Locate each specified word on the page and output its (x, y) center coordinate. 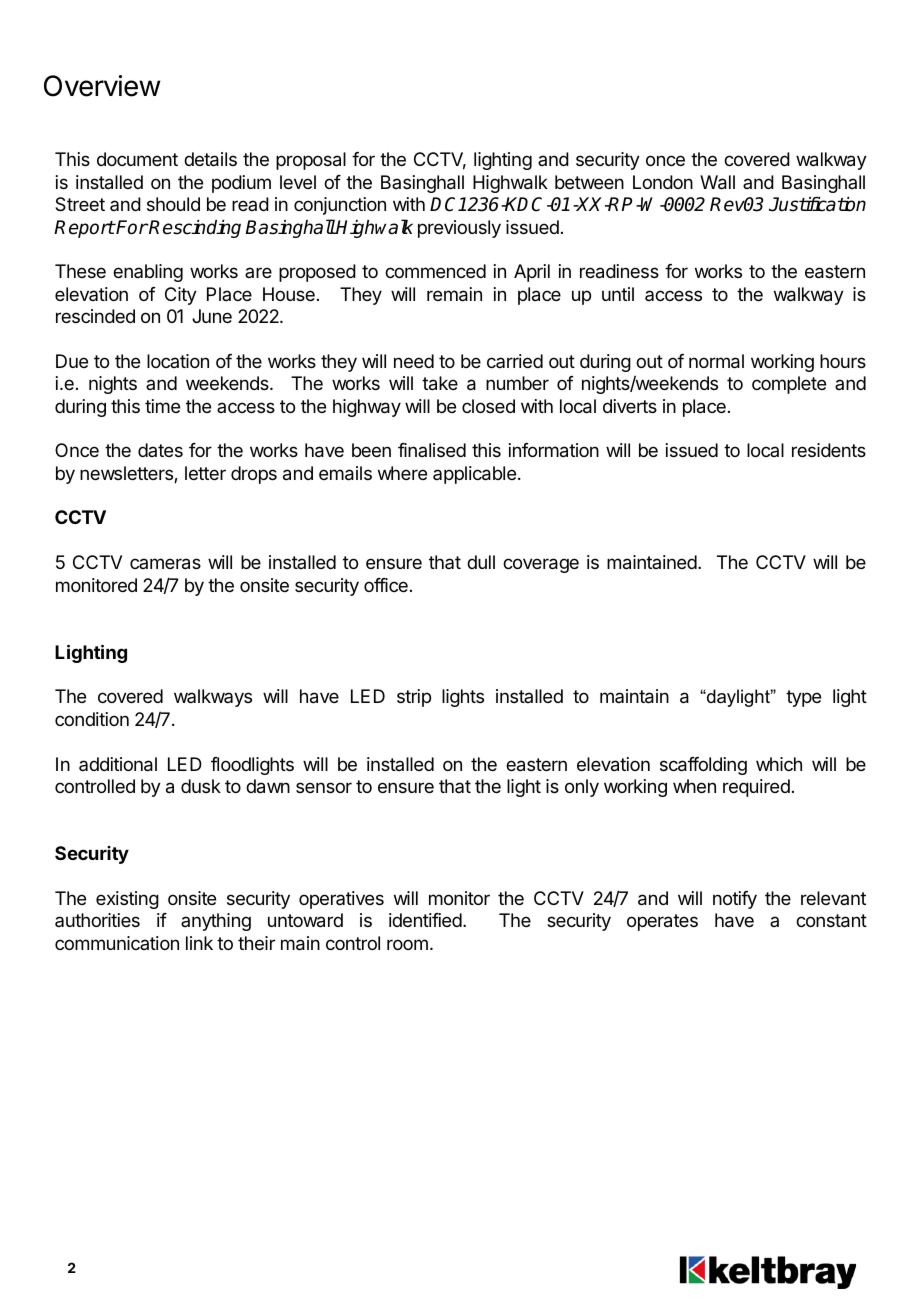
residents (829, 450)
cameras (165, 564)
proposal (311, 161)
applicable (474, 475)
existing (127, 900)
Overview (102, 86)
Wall (717, 182)
